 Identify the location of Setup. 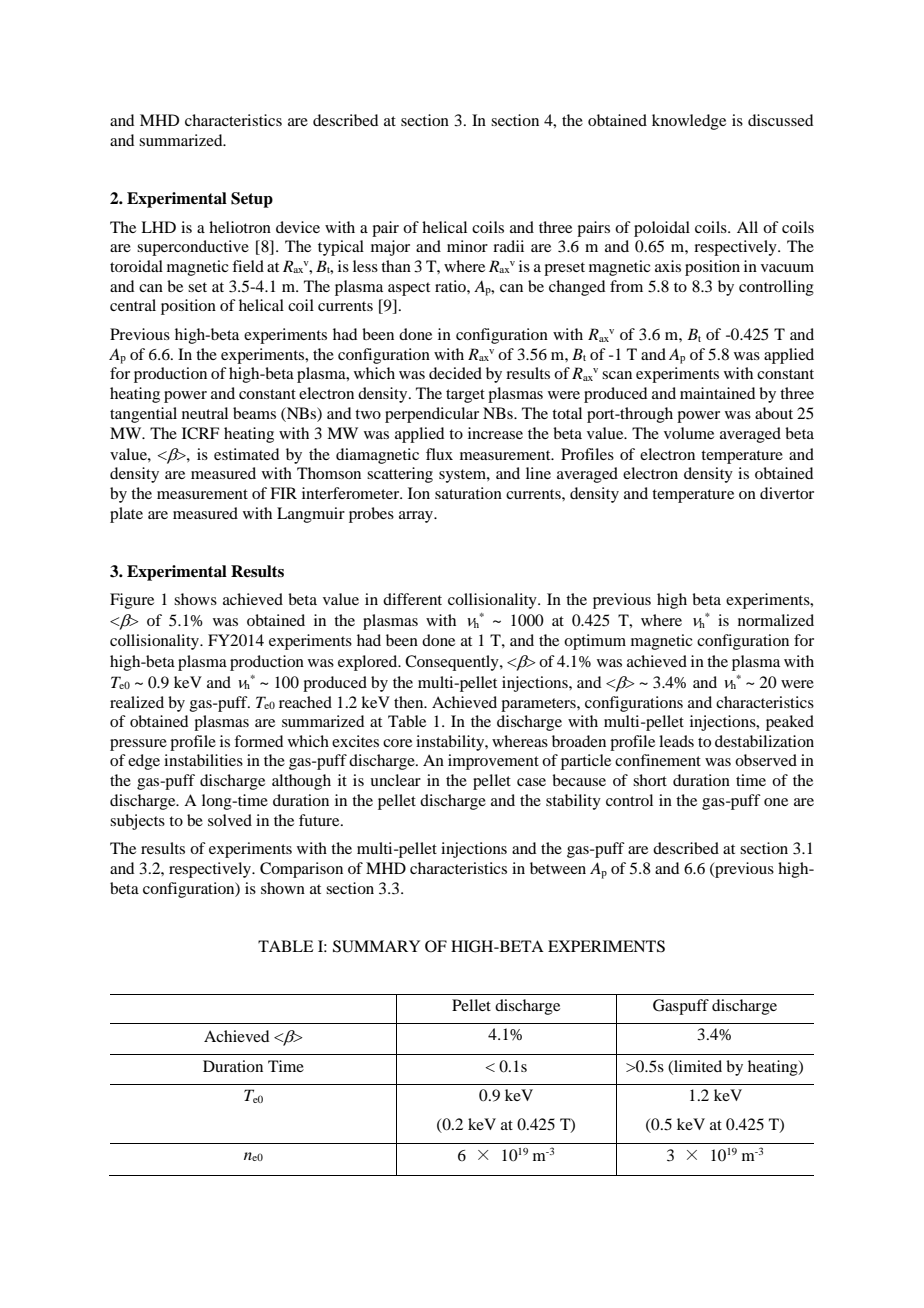
(252, 200).
